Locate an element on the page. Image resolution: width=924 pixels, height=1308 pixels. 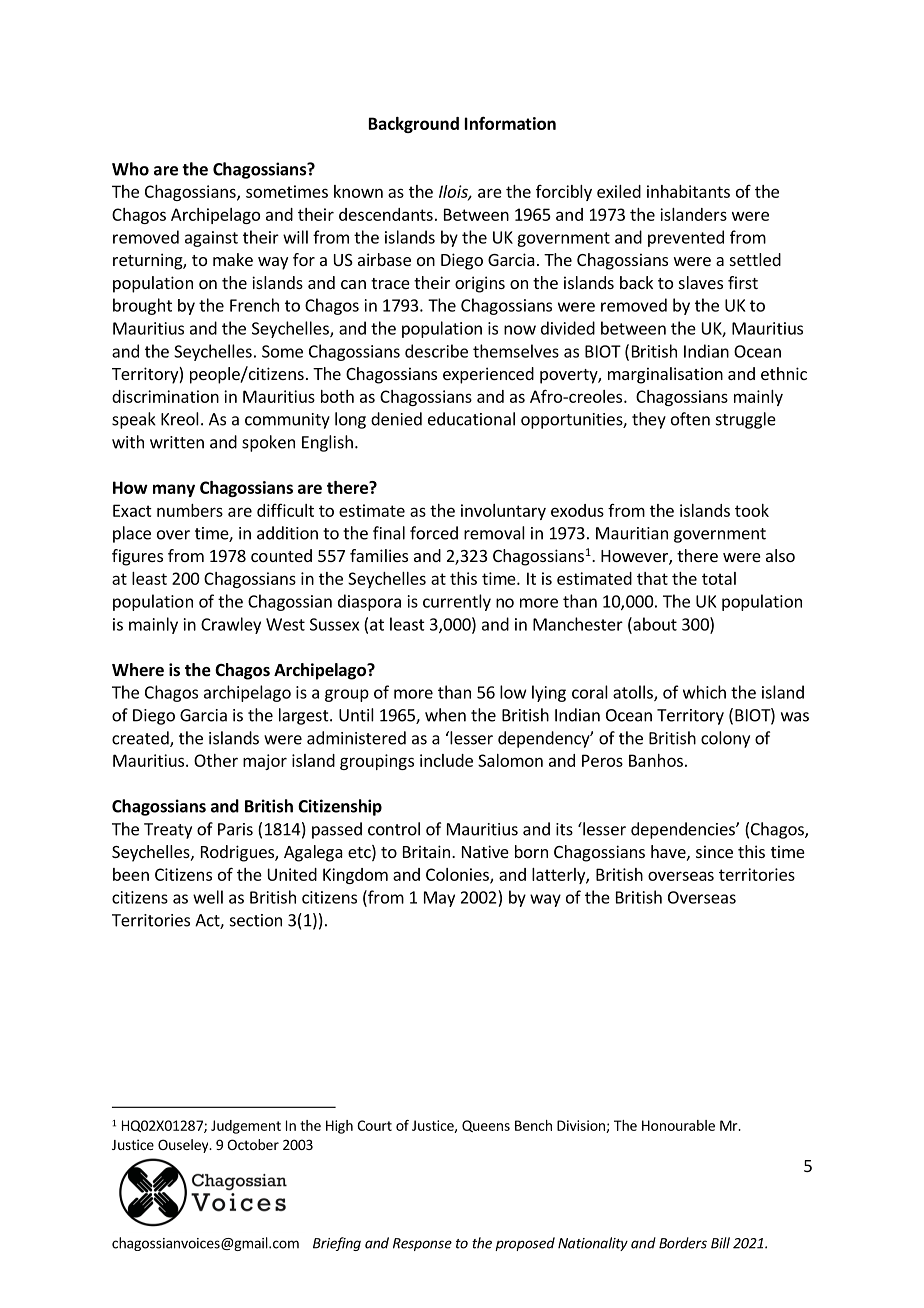
Who is located at coordinates (130, 169).
